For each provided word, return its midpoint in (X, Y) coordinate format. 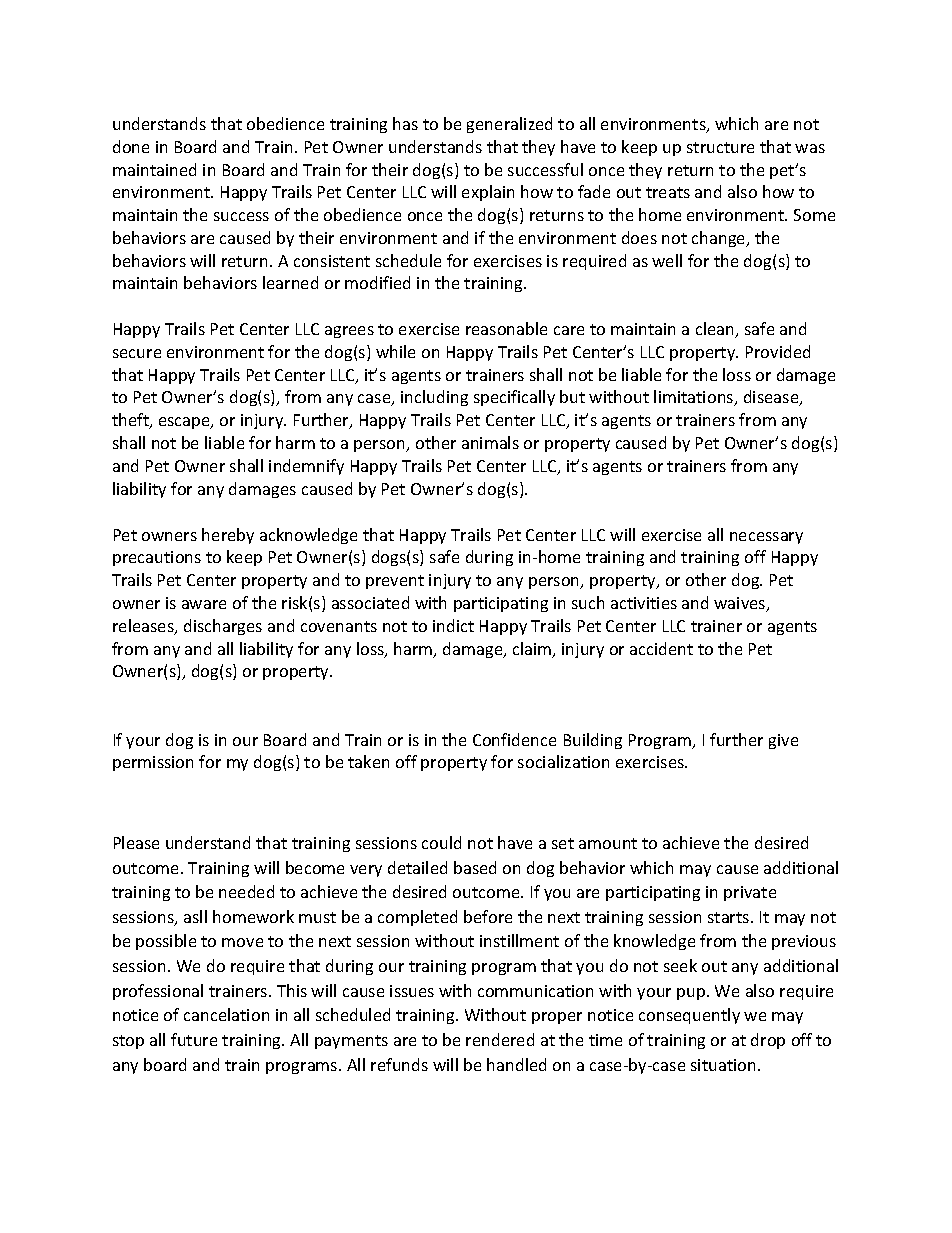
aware (204, 604)
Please (136, 842)
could (441, 842)
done (131, 146)
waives (741, 604)
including (434, 398)
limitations (695, 398)
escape (185, 423)
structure (720, 147)
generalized (509, 125)
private (750, 893)
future (194, 1039)
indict (453, 625)
